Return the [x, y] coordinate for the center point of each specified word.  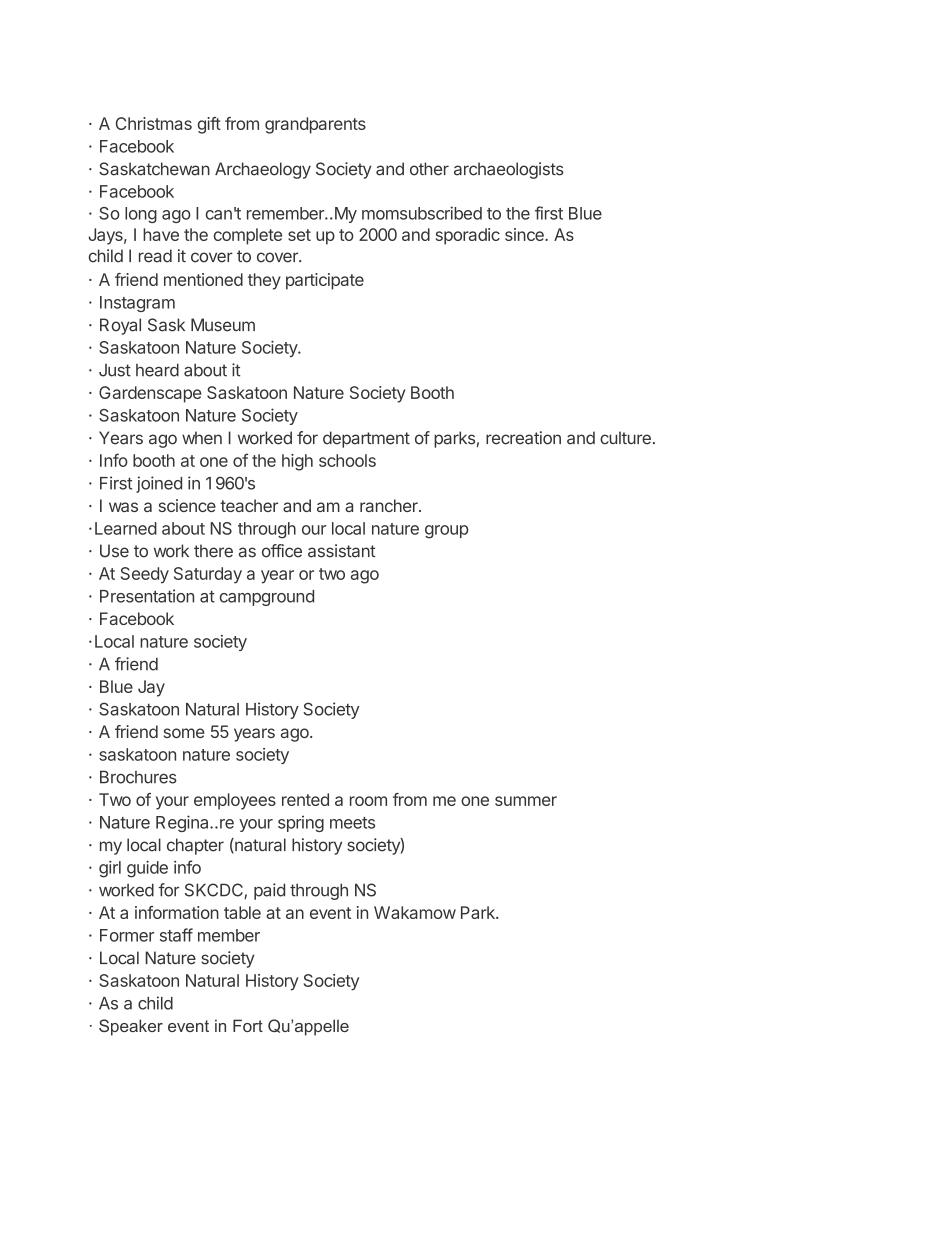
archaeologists [509, 170]
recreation [523, 438]
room [368, 801]
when [202, 438]
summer [526, 801]
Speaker [131, 1027]
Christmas [154, 123]
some [184, 733]
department [366, 439]
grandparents [315, 125]
